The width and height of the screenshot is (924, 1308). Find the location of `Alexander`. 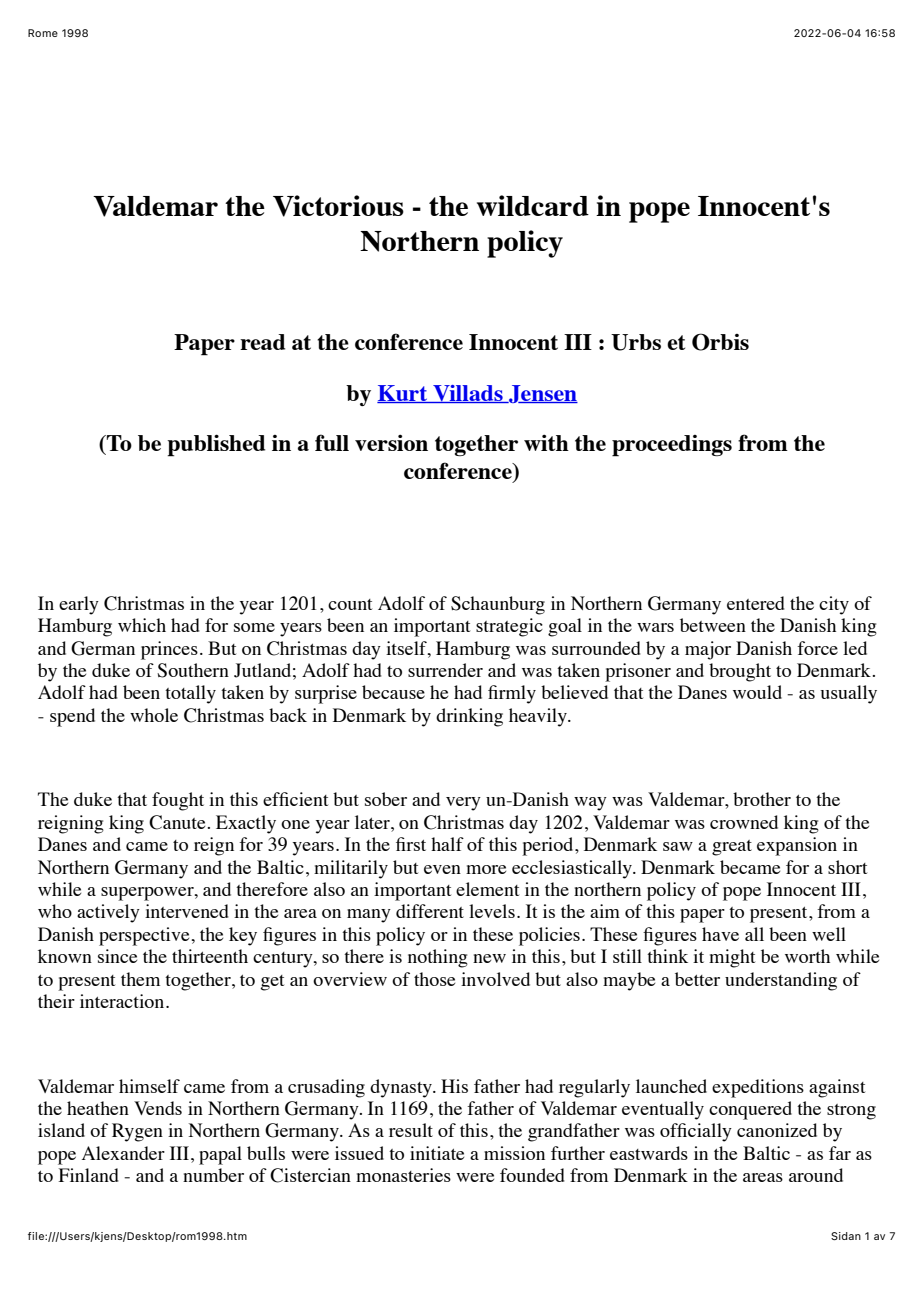

Alexander is located at coordinates (123, 1153).
